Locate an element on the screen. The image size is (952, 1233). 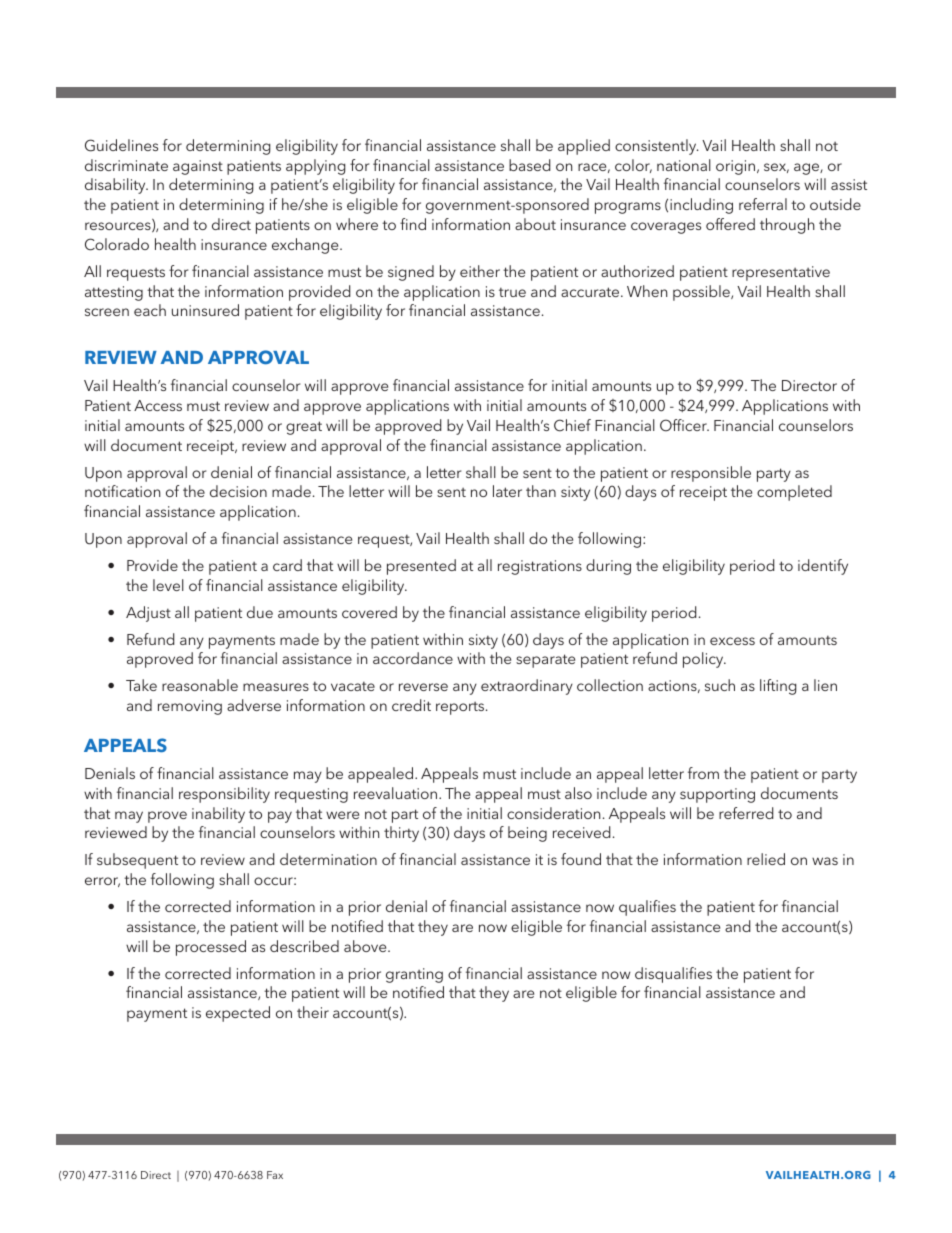
Fax is located at coordinates (275, 1175).
